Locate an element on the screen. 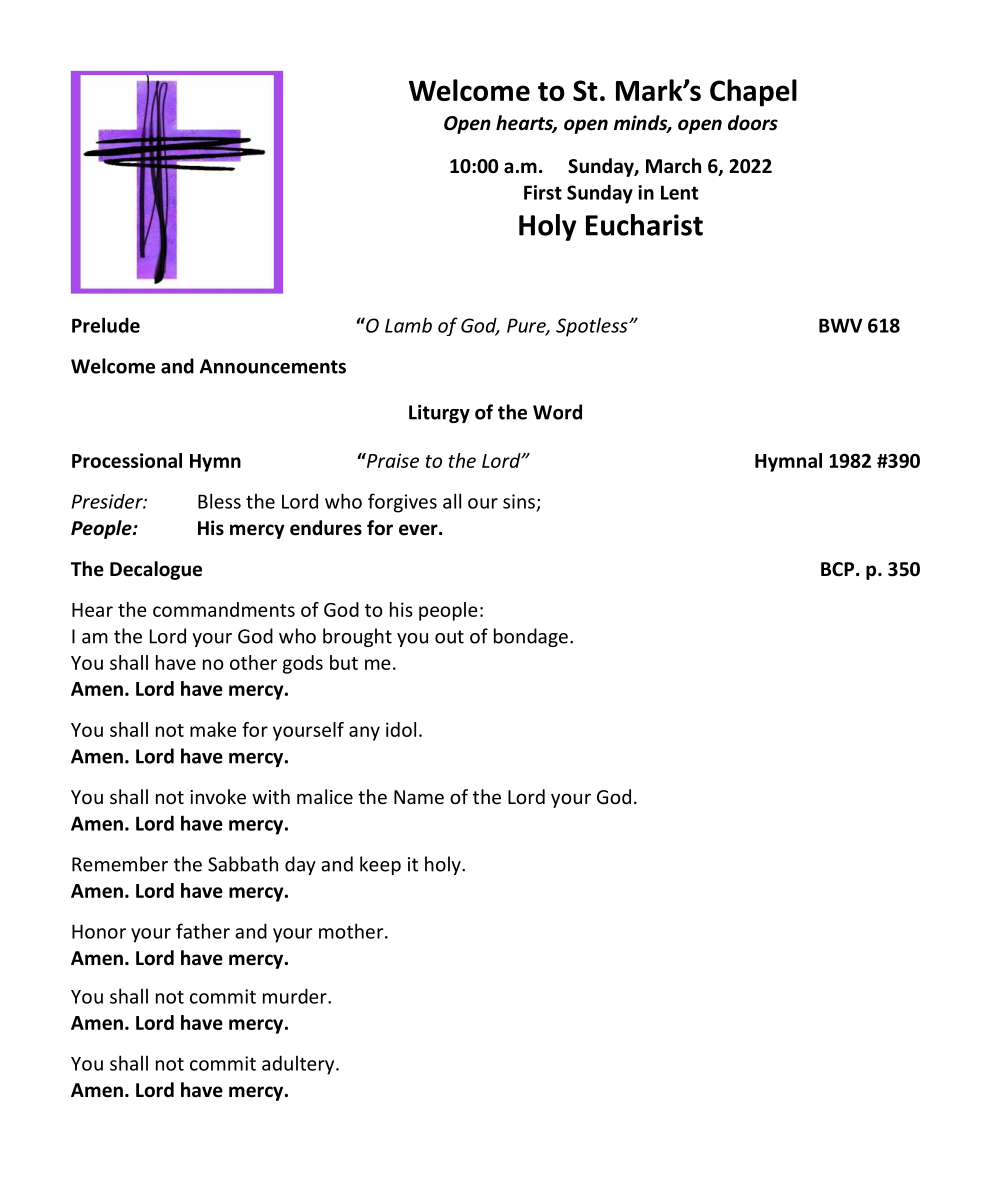 This screenshot has height=1204, width=991. bondage is located at coordinates (531, 637).
